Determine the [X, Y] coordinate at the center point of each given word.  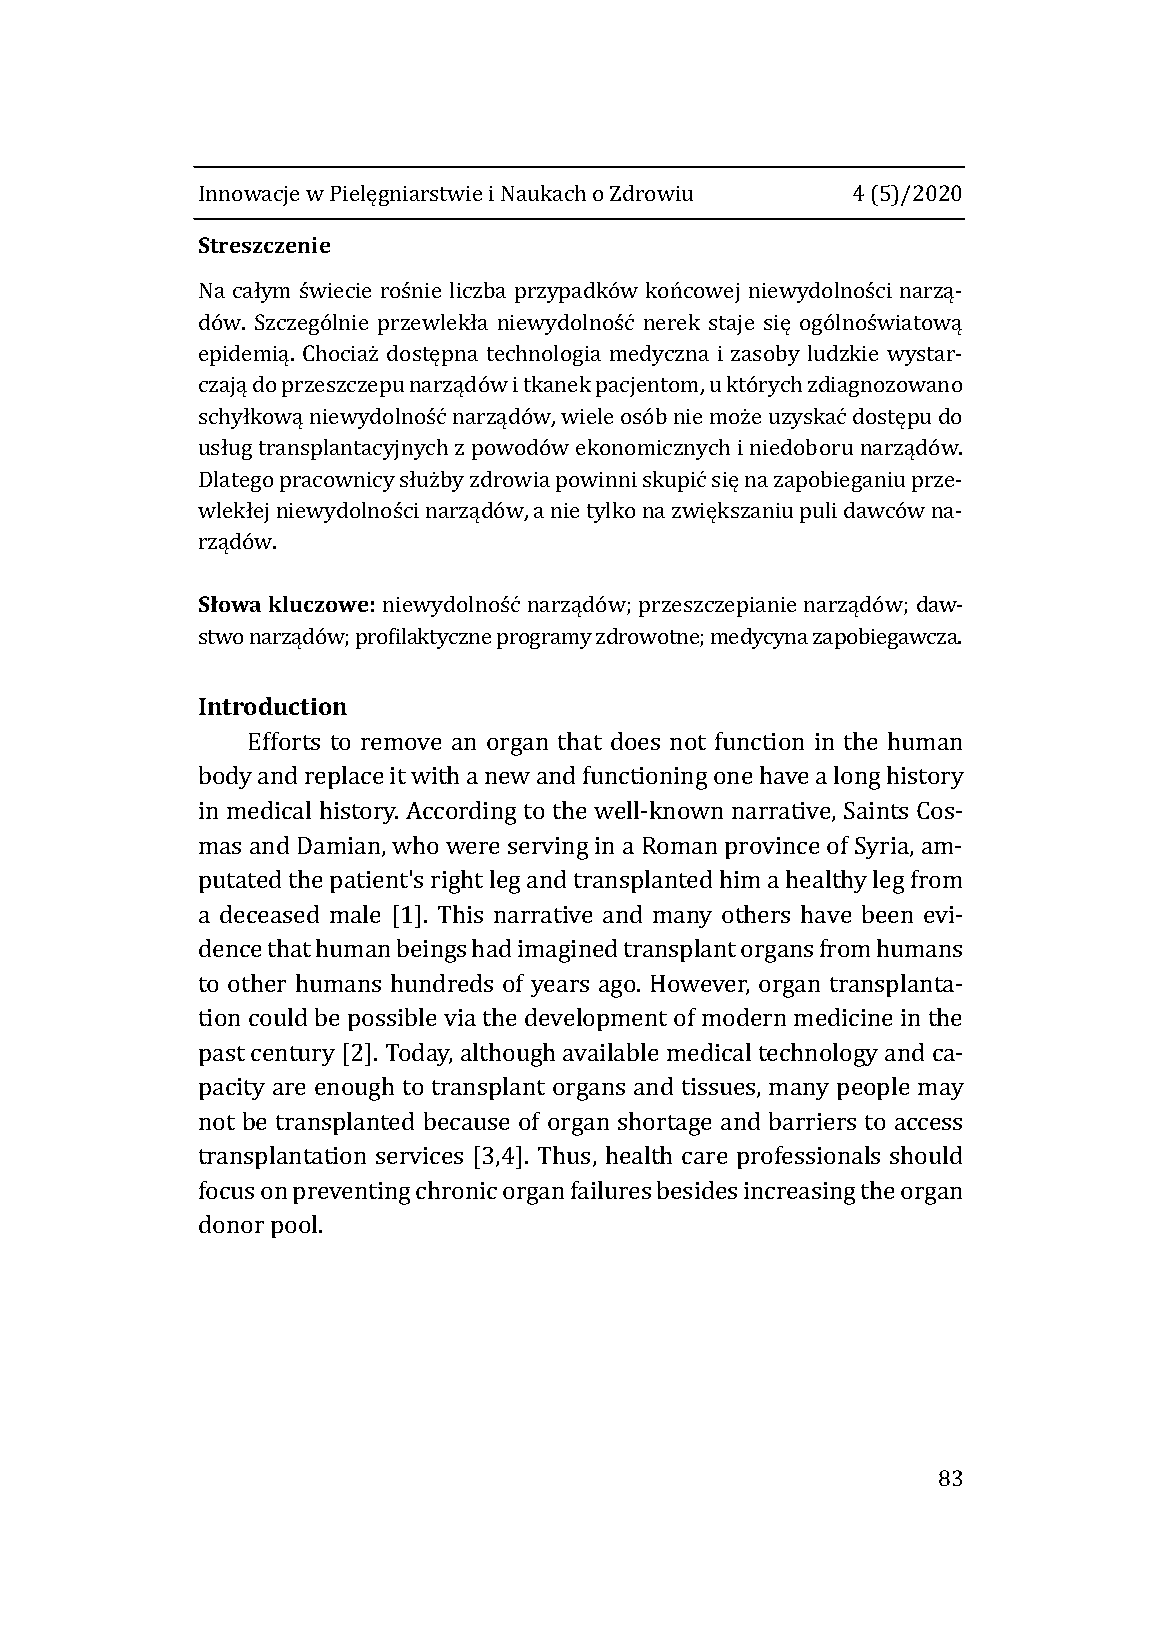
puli [818, 512]
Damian [340, 847]
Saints [876, 810]
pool [295, 1226]
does [635, 741]
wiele [587, 416]
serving [548, 848]
